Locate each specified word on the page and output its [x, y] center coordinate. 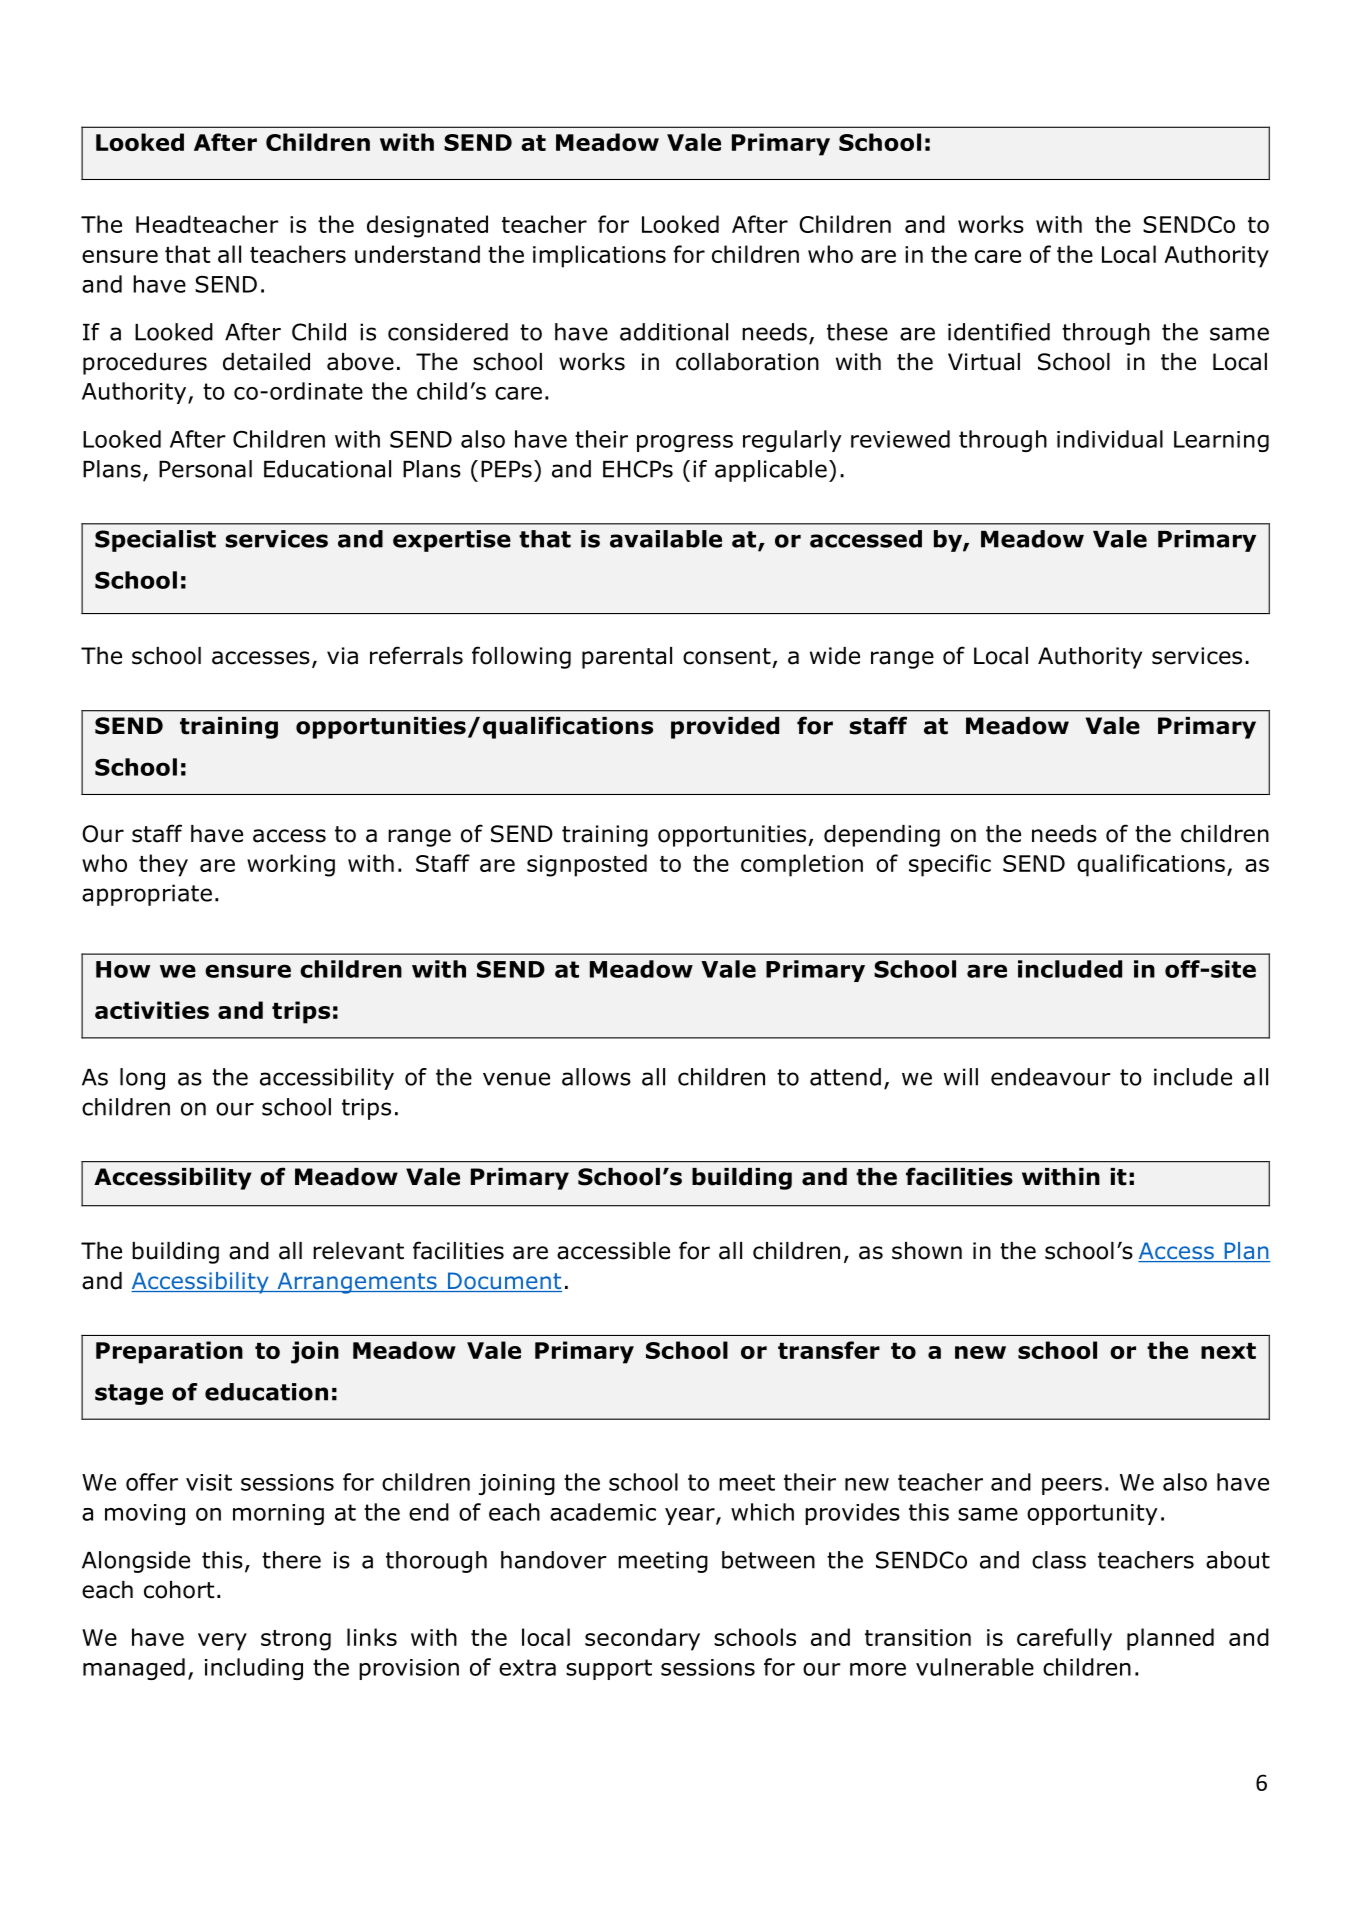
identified [999, 332]
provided [725, 728]
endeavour [1051, 1077]
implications [599, 256]
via [342, 656]
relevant [358, 1251]
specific [950, 865]
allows [596, 1077]
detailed [266, 362]
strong [296, 1640]
